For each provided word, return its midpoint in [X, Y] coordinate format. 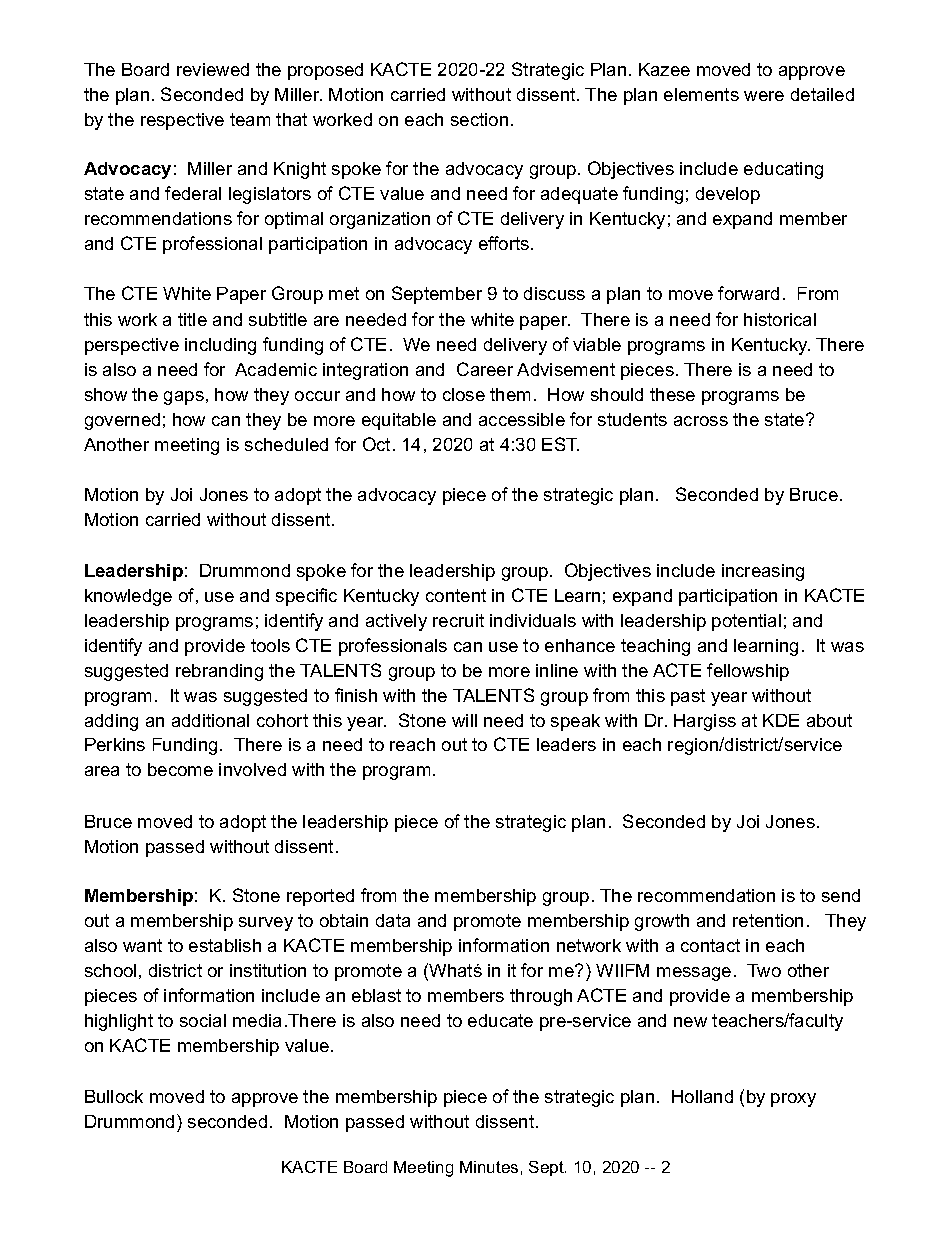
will [464, 720]
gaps [184, 398]
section [479, 119]
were [764, 96]
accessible [522, 419]
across [701, 421]
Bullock [114, 1096]
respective [182, 121]
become [180, 769]
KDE [781, 720]
